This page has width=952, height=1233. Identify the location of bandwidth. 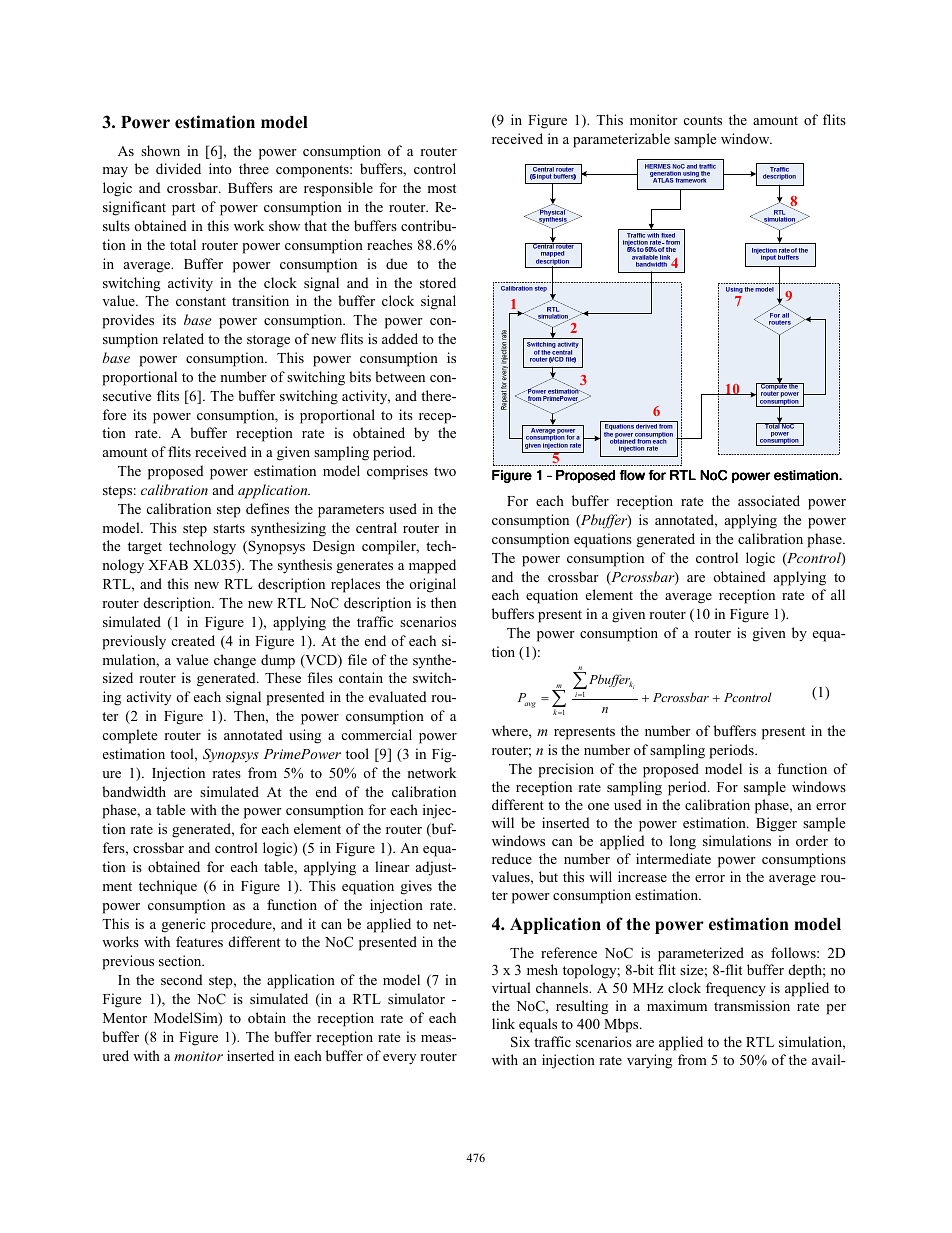
(134, 791).
